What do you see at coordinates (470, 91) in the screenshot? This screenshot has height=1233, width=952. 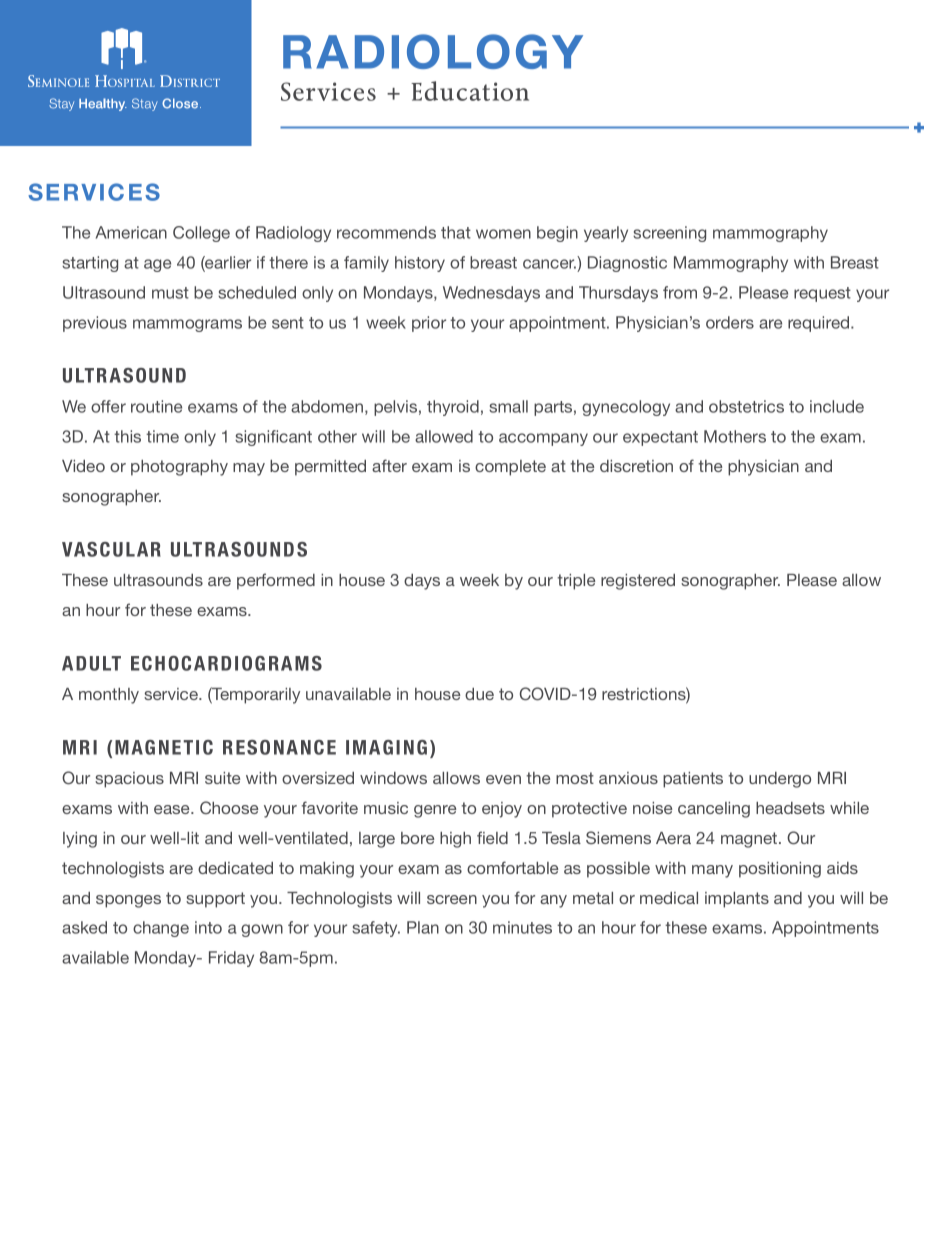 I see `Education` at bounding box center [470, 91].
